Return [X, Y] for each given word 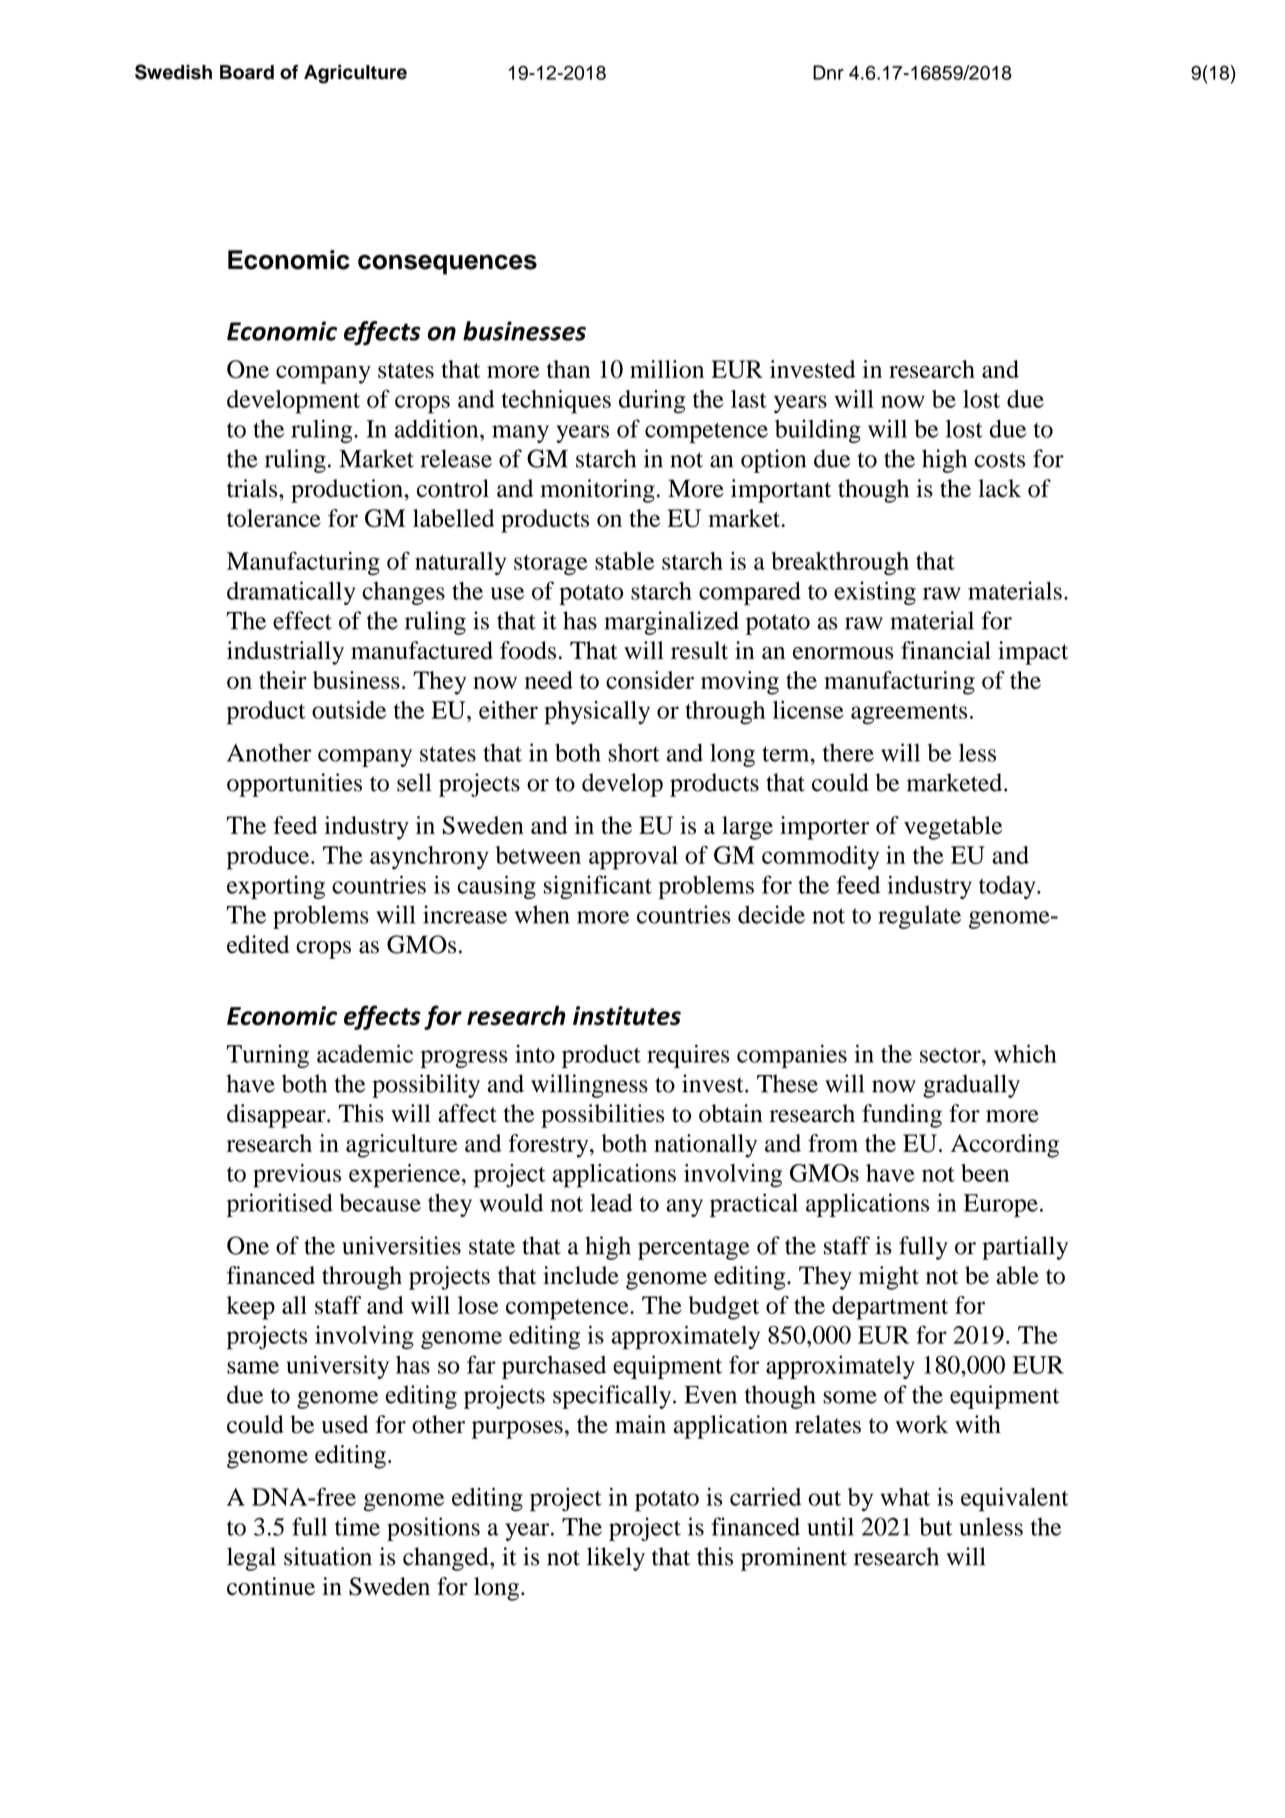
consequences [447, 264]
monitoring [597, 491]
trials [253, 488]
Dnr [828, 72]
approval [633, 858]
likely [616, 1559]
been [985, 1173]
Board [247, 72]
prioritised [279, 1205]
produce [269, 858]
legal [251, 1559]
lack [999, 488]
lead [611, 1203]
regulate [919, 917]
